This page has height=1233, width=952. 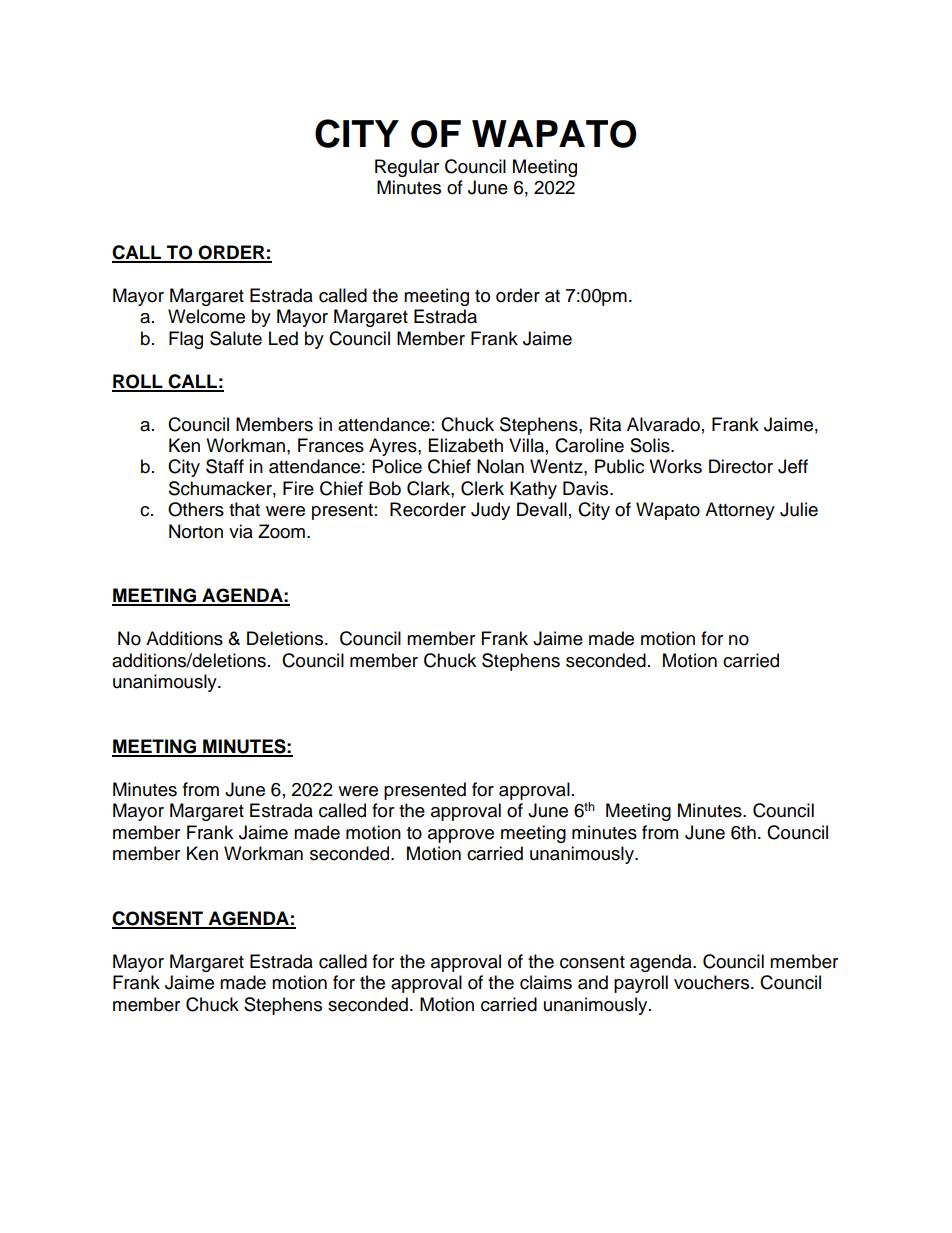 I want to click on and, so click(x=593, y=982).
